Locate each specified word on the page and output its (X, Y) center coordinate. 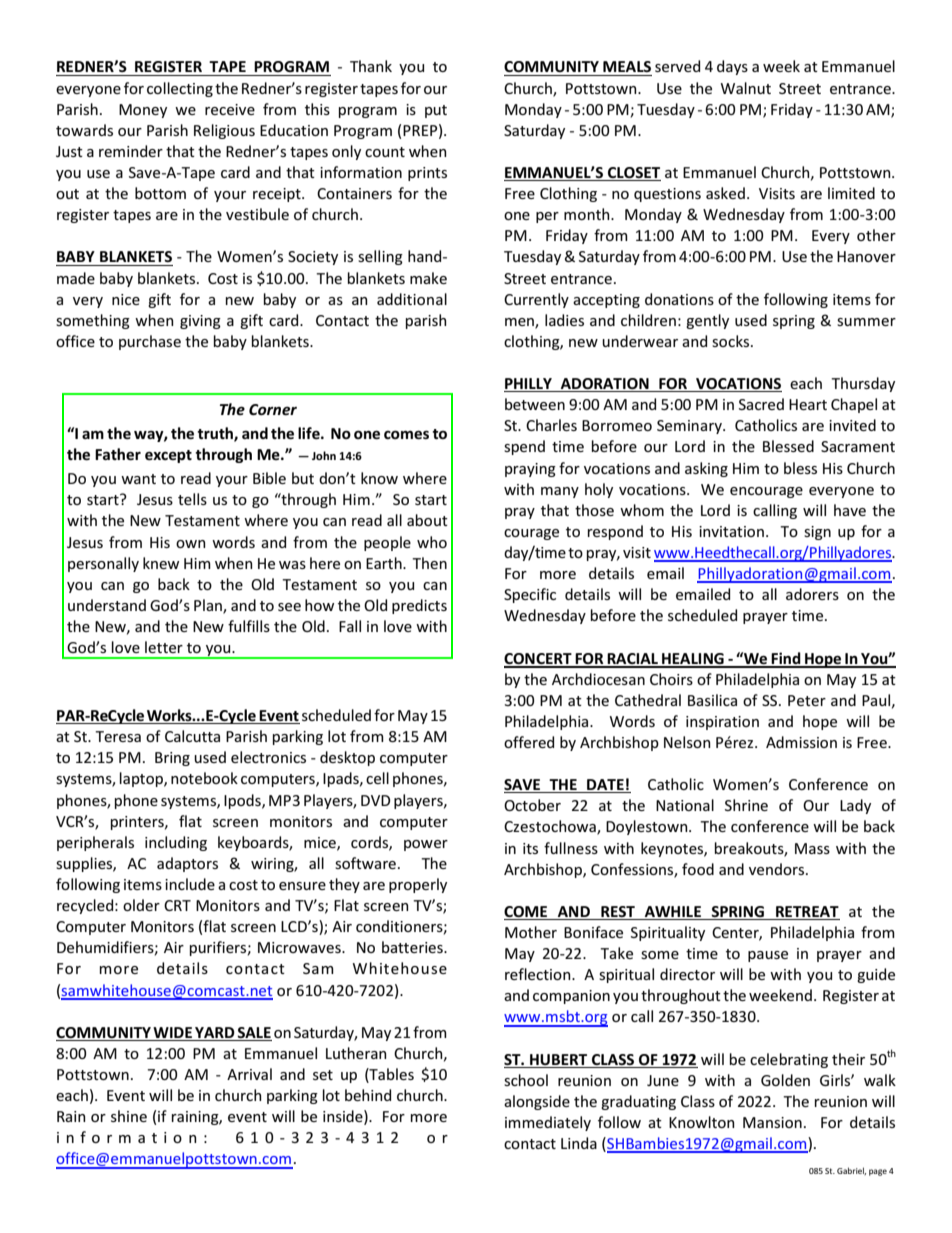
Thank (371, 66)
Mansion (772, 1122)
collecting (180, 89)
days (732, 67)
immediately (548, 1123)
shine (129, 1116)
